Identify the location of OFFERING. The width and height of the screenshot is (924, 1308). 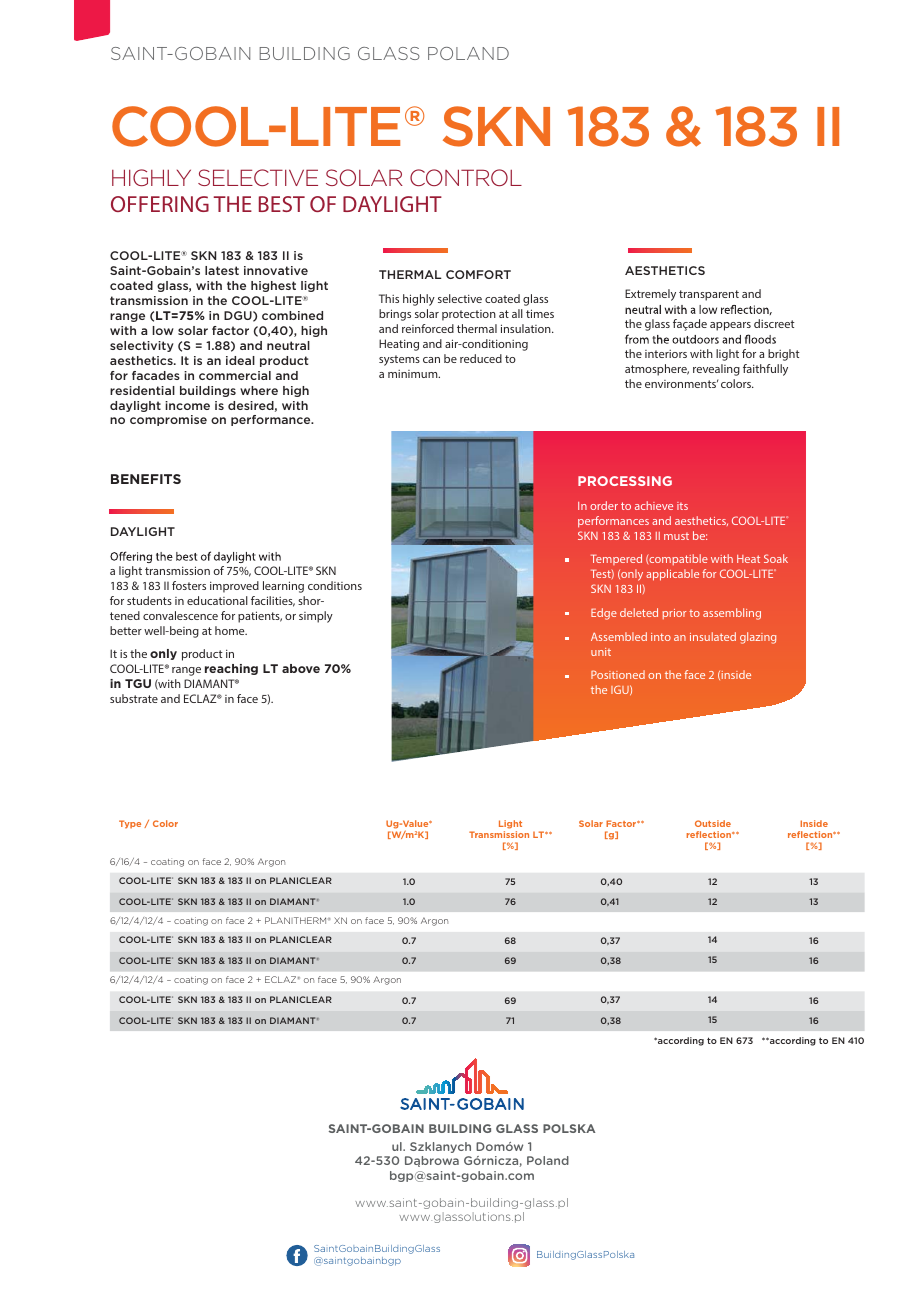
(160, 204).
